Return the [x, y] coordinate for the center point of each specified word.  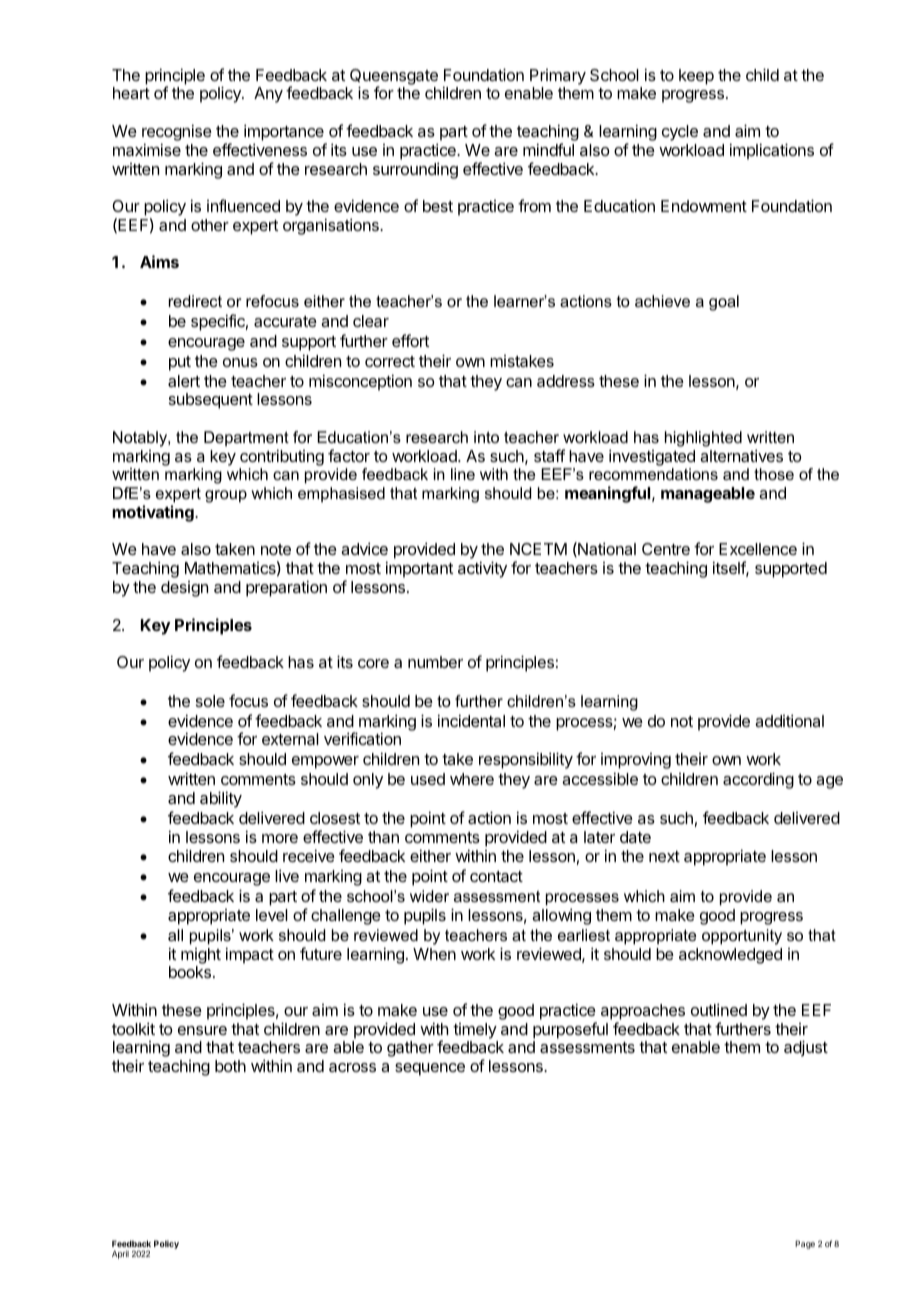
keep [696, 77]
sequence [430, 1069]
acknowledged [730, 956]
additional [789, 720]
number [435, 662]
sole [210, 701]
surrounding [415, 170]
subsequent [211, 401]
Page [805, 1244]
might [201, 956]
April [120, 1254]
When [434, 954]
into [486, 437]
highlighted [703, 439]
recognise [177, 134]
